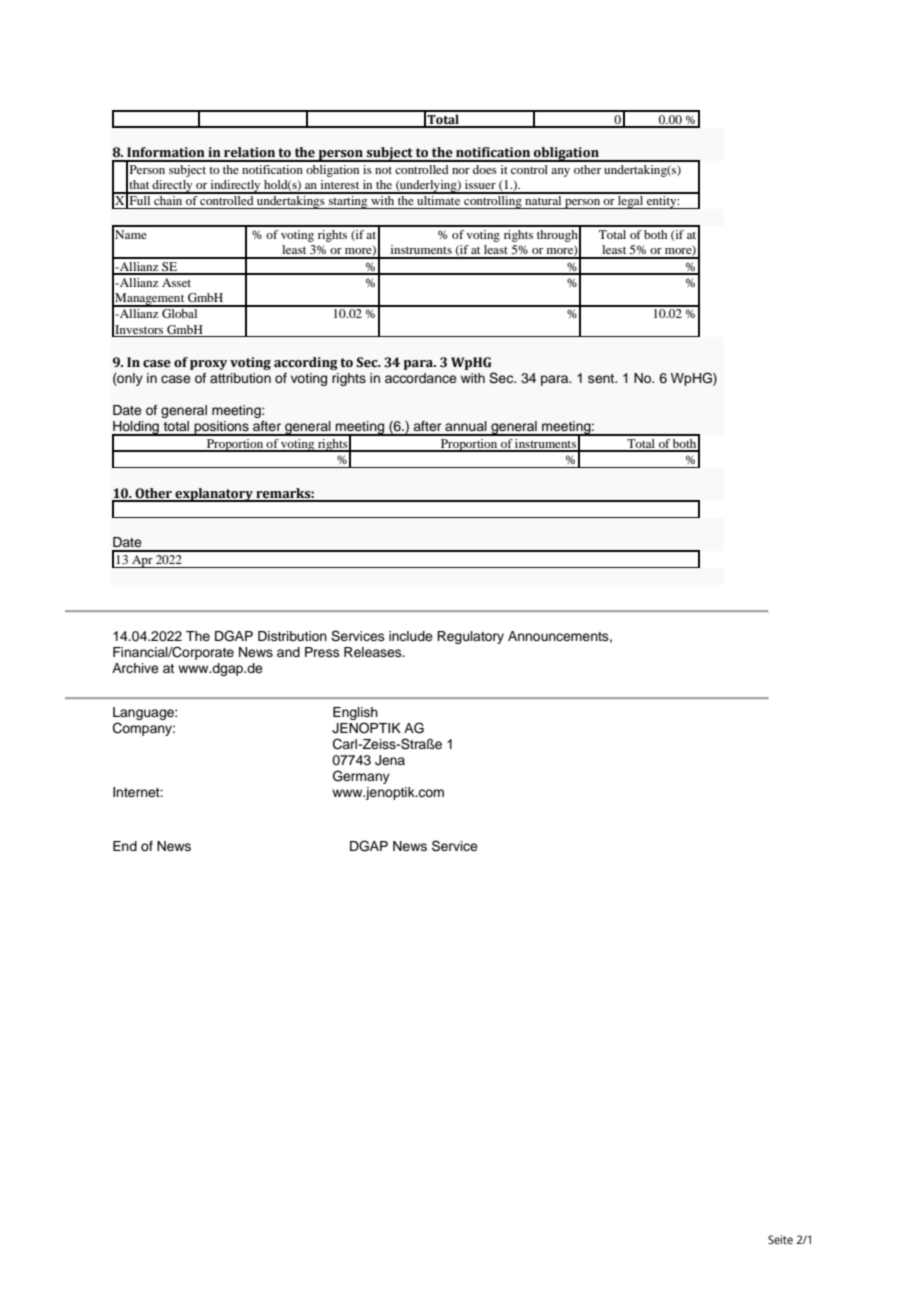 The width and height of the screenshot is (924, 1308). What do you see at coordinates (361, 777) in the screenshot?
I see `Germany` at bounding box center [361, 777].
